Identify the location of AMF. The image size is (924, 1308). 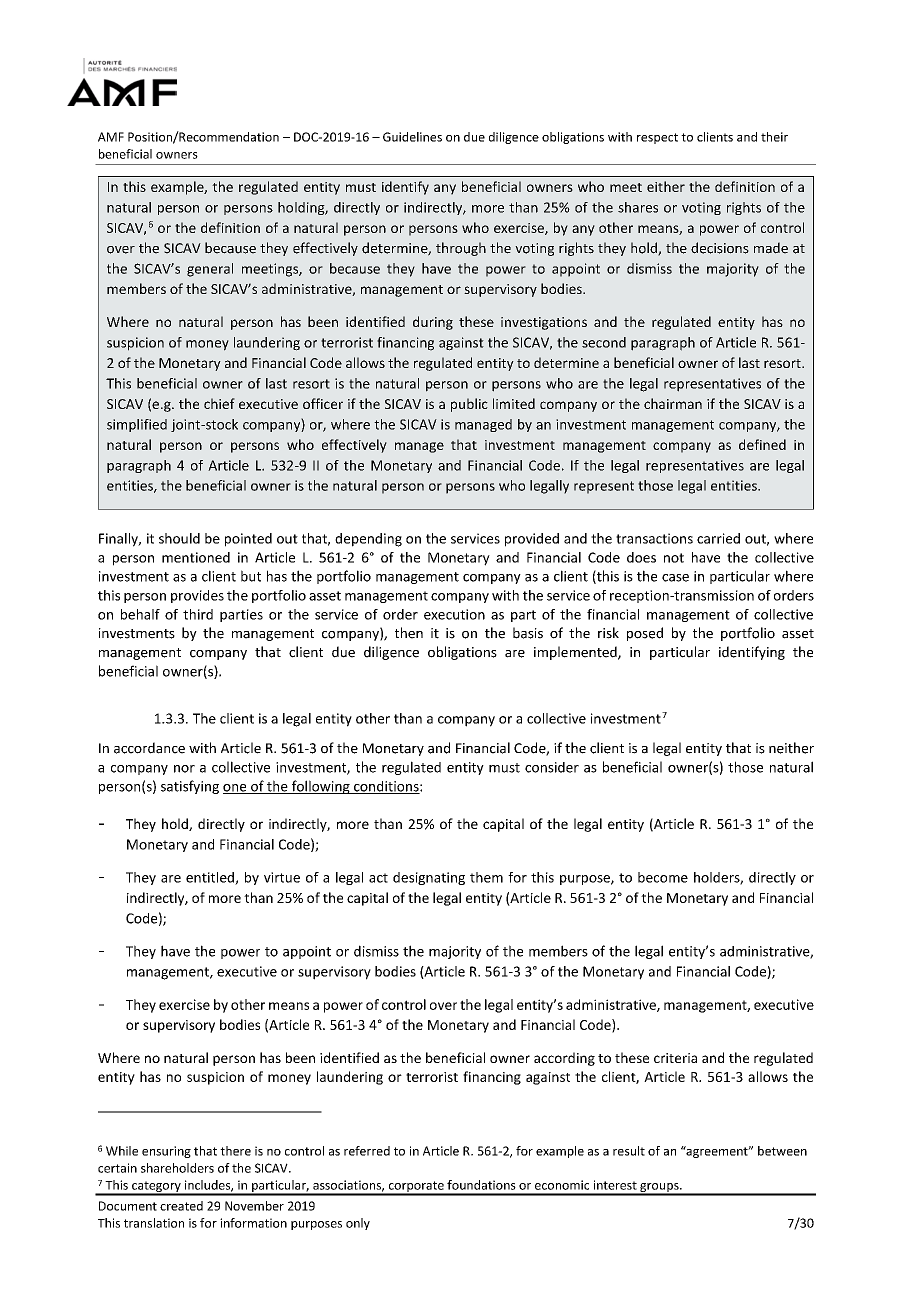
(111, 137).
